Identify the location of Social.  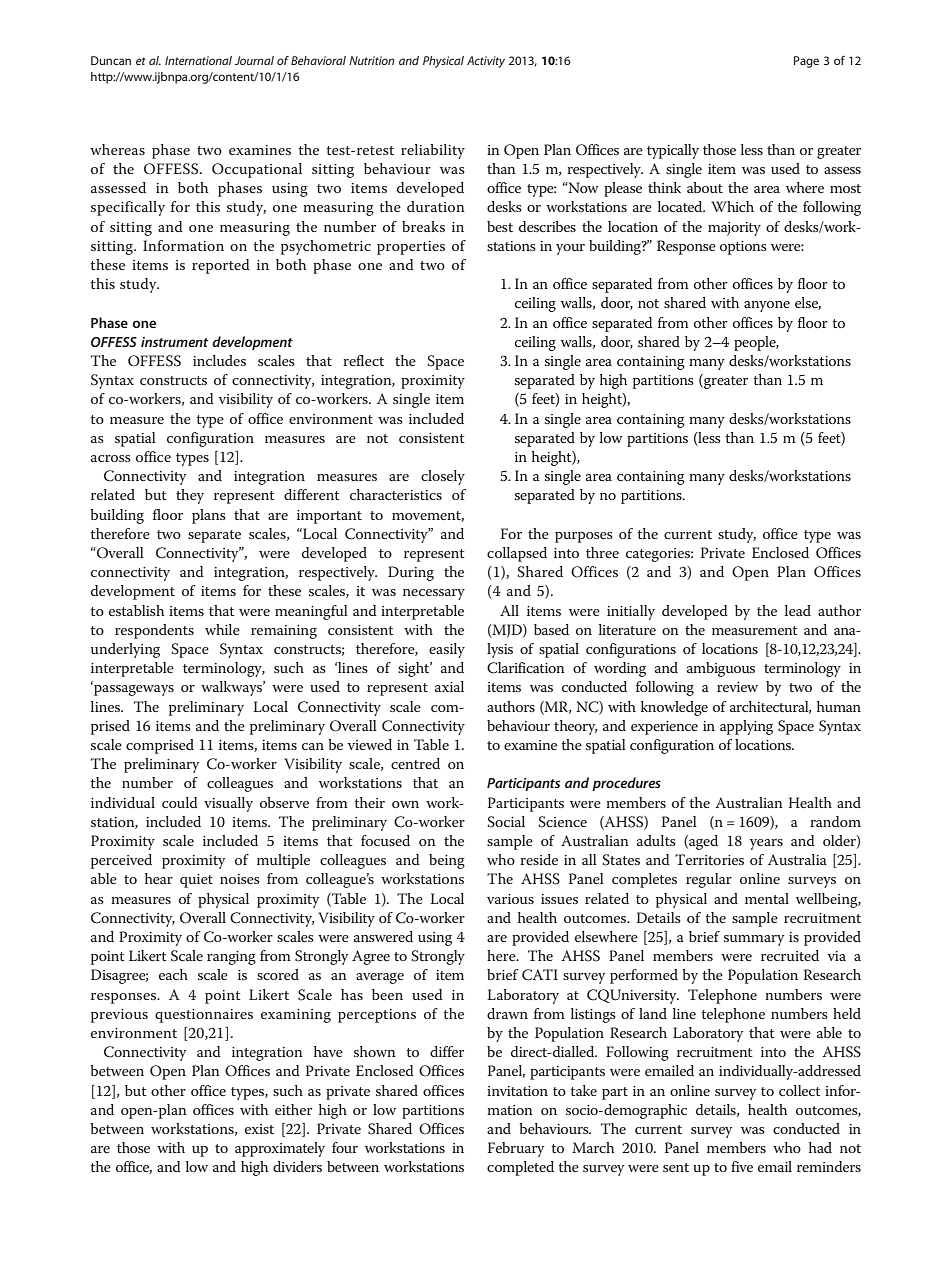
(506, 822).
